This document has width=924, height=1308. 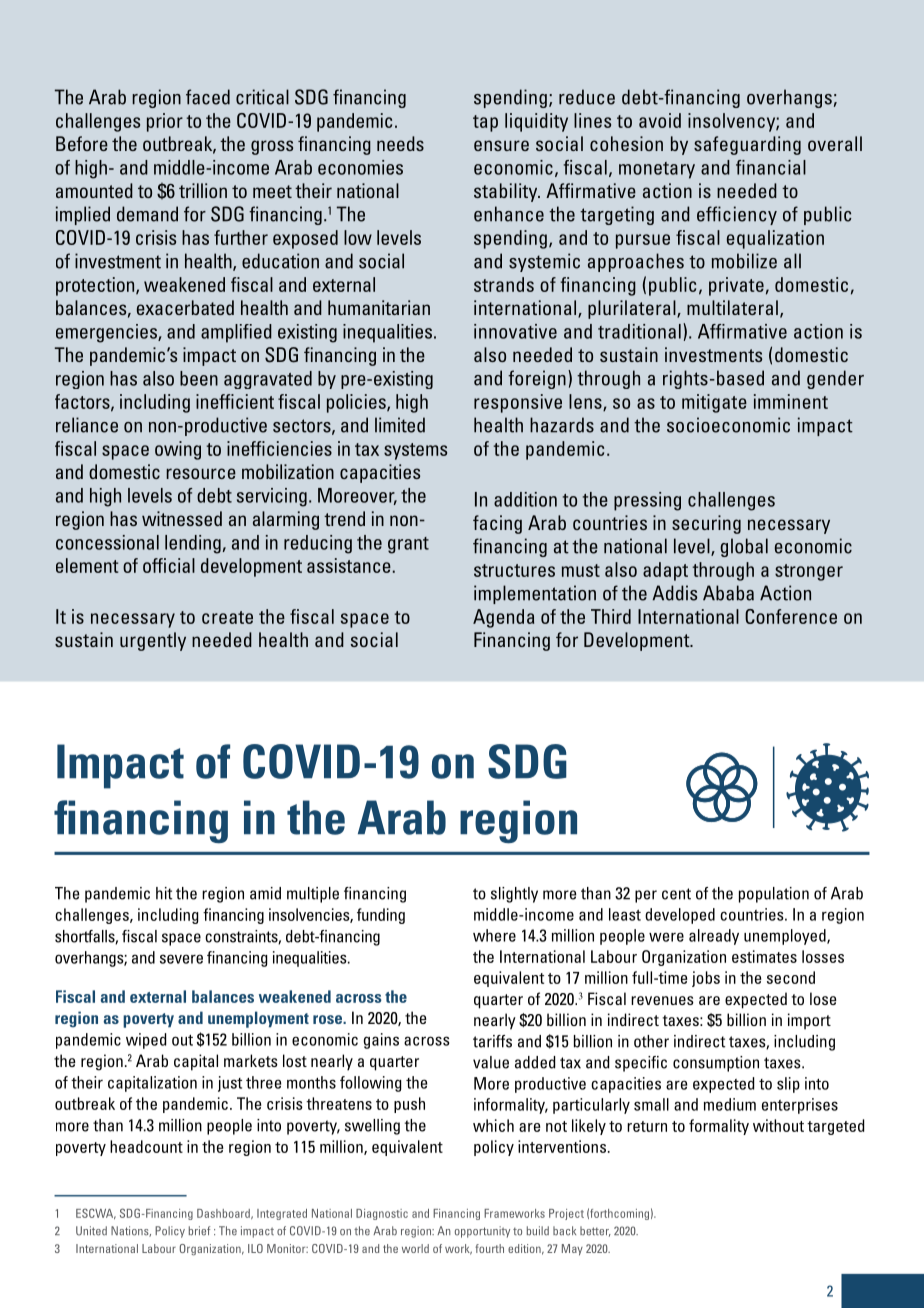 What do you see at coordinates (181, 959) in the document?
I see `severe` at bounding box center [181, 959].
